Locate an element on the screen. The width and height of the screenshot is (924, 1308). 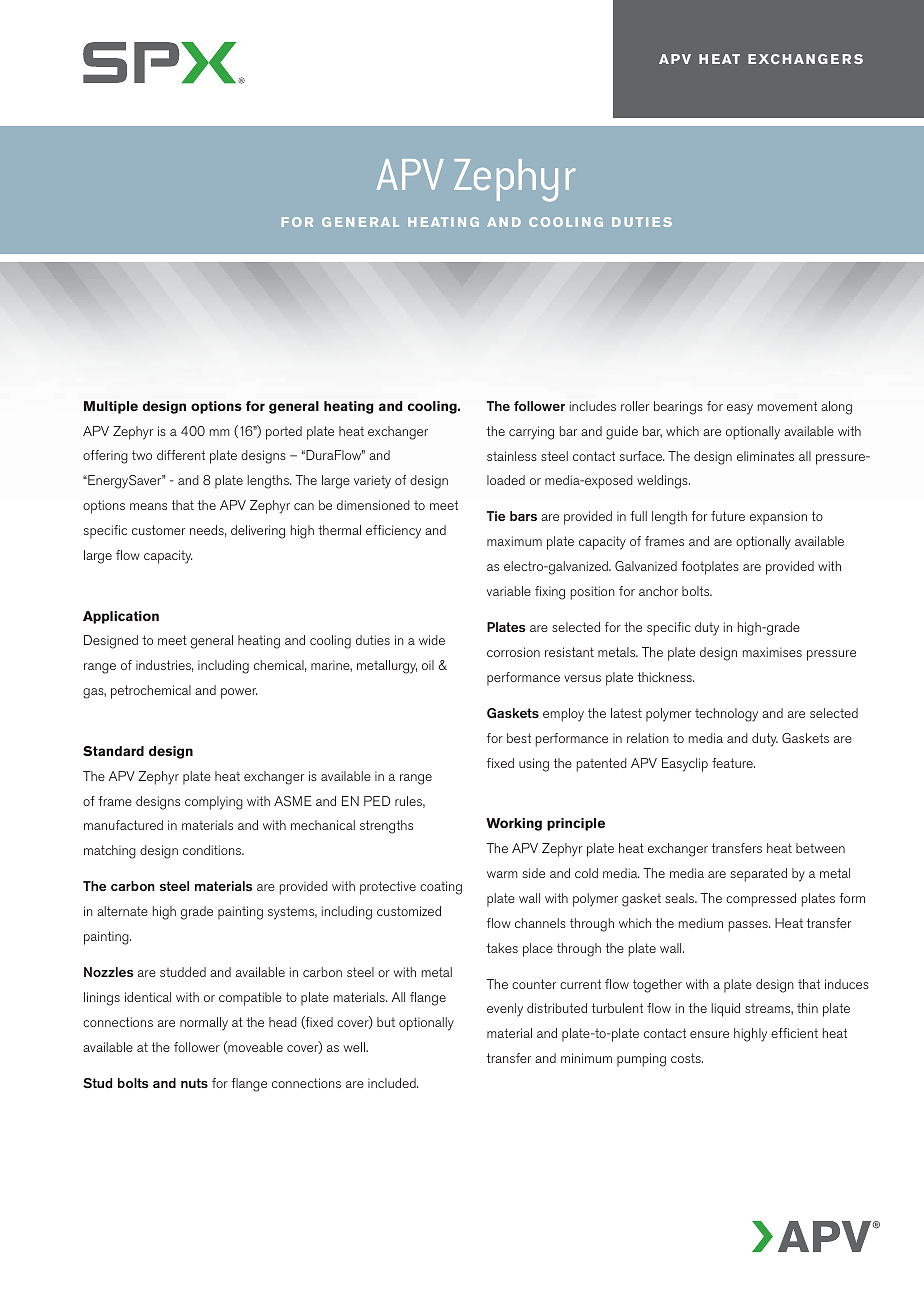
included is located at coordinates (393, 1083).
